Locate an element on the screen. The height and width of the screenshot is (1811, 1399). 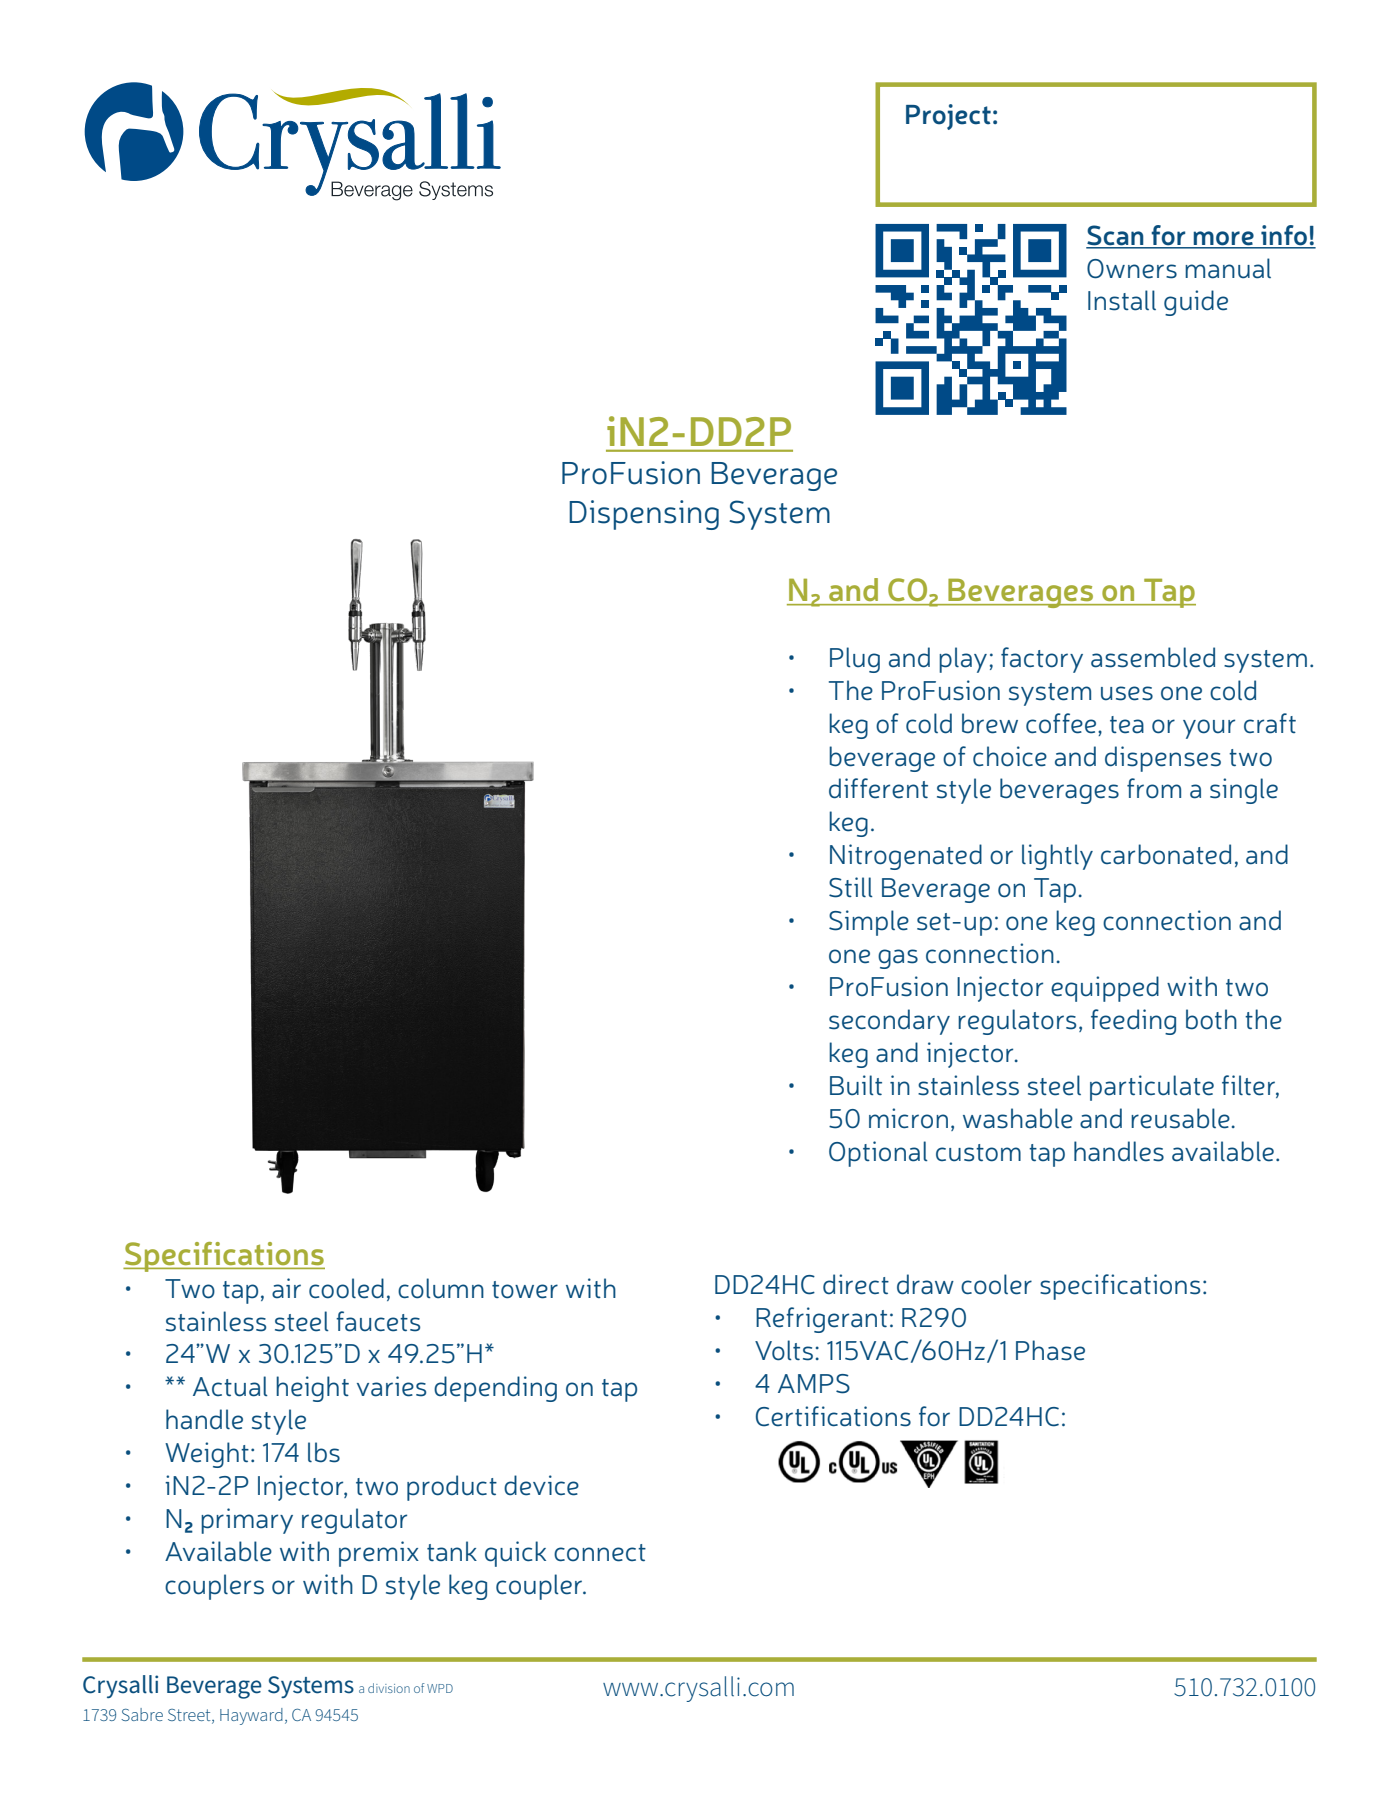
Hayward is located at coordinates (251, 1716).
